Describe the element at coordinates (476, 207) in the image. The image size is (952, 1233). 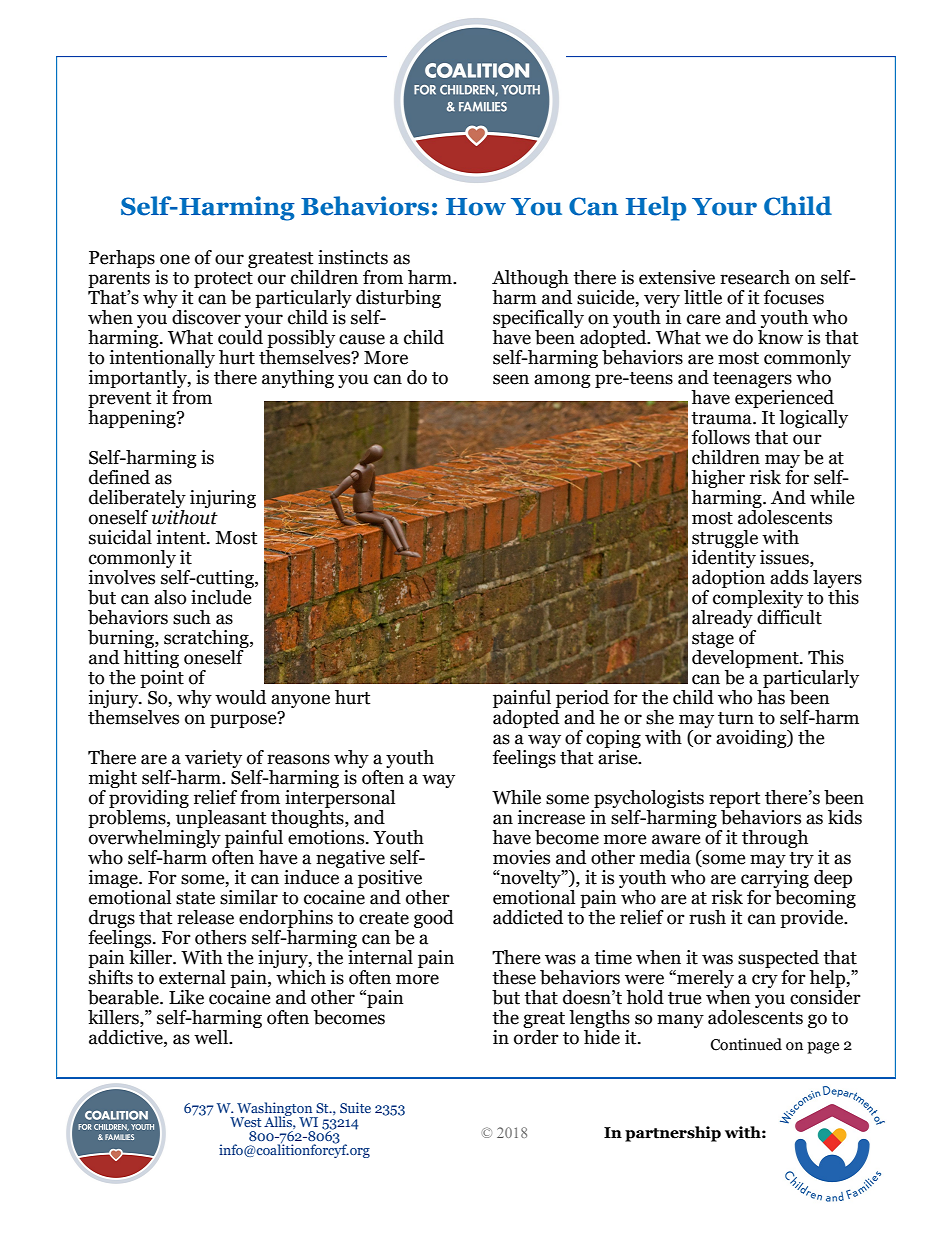
I see `How` at that location.
